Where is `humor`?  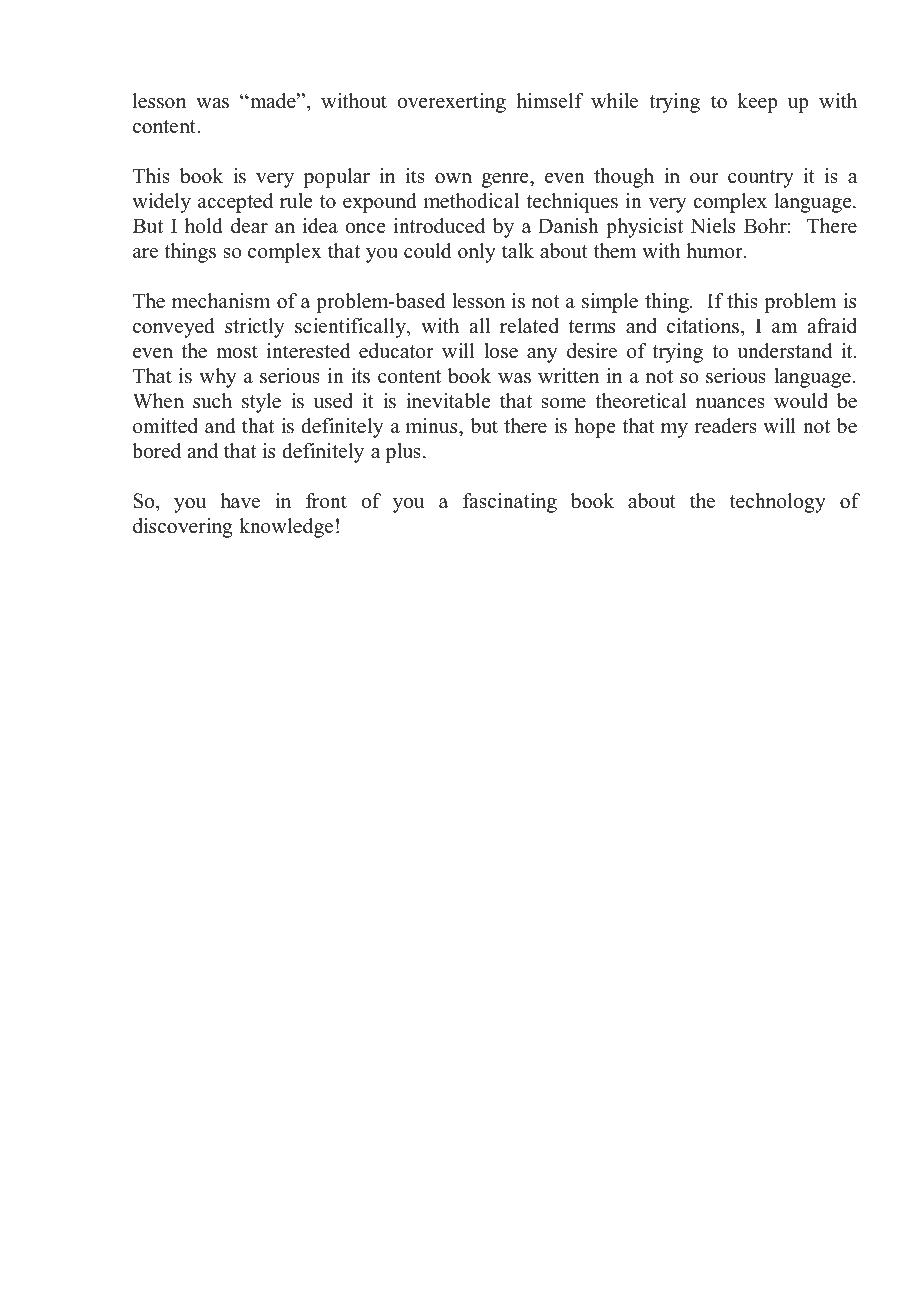 humor is located at coordinates (715, 251).
